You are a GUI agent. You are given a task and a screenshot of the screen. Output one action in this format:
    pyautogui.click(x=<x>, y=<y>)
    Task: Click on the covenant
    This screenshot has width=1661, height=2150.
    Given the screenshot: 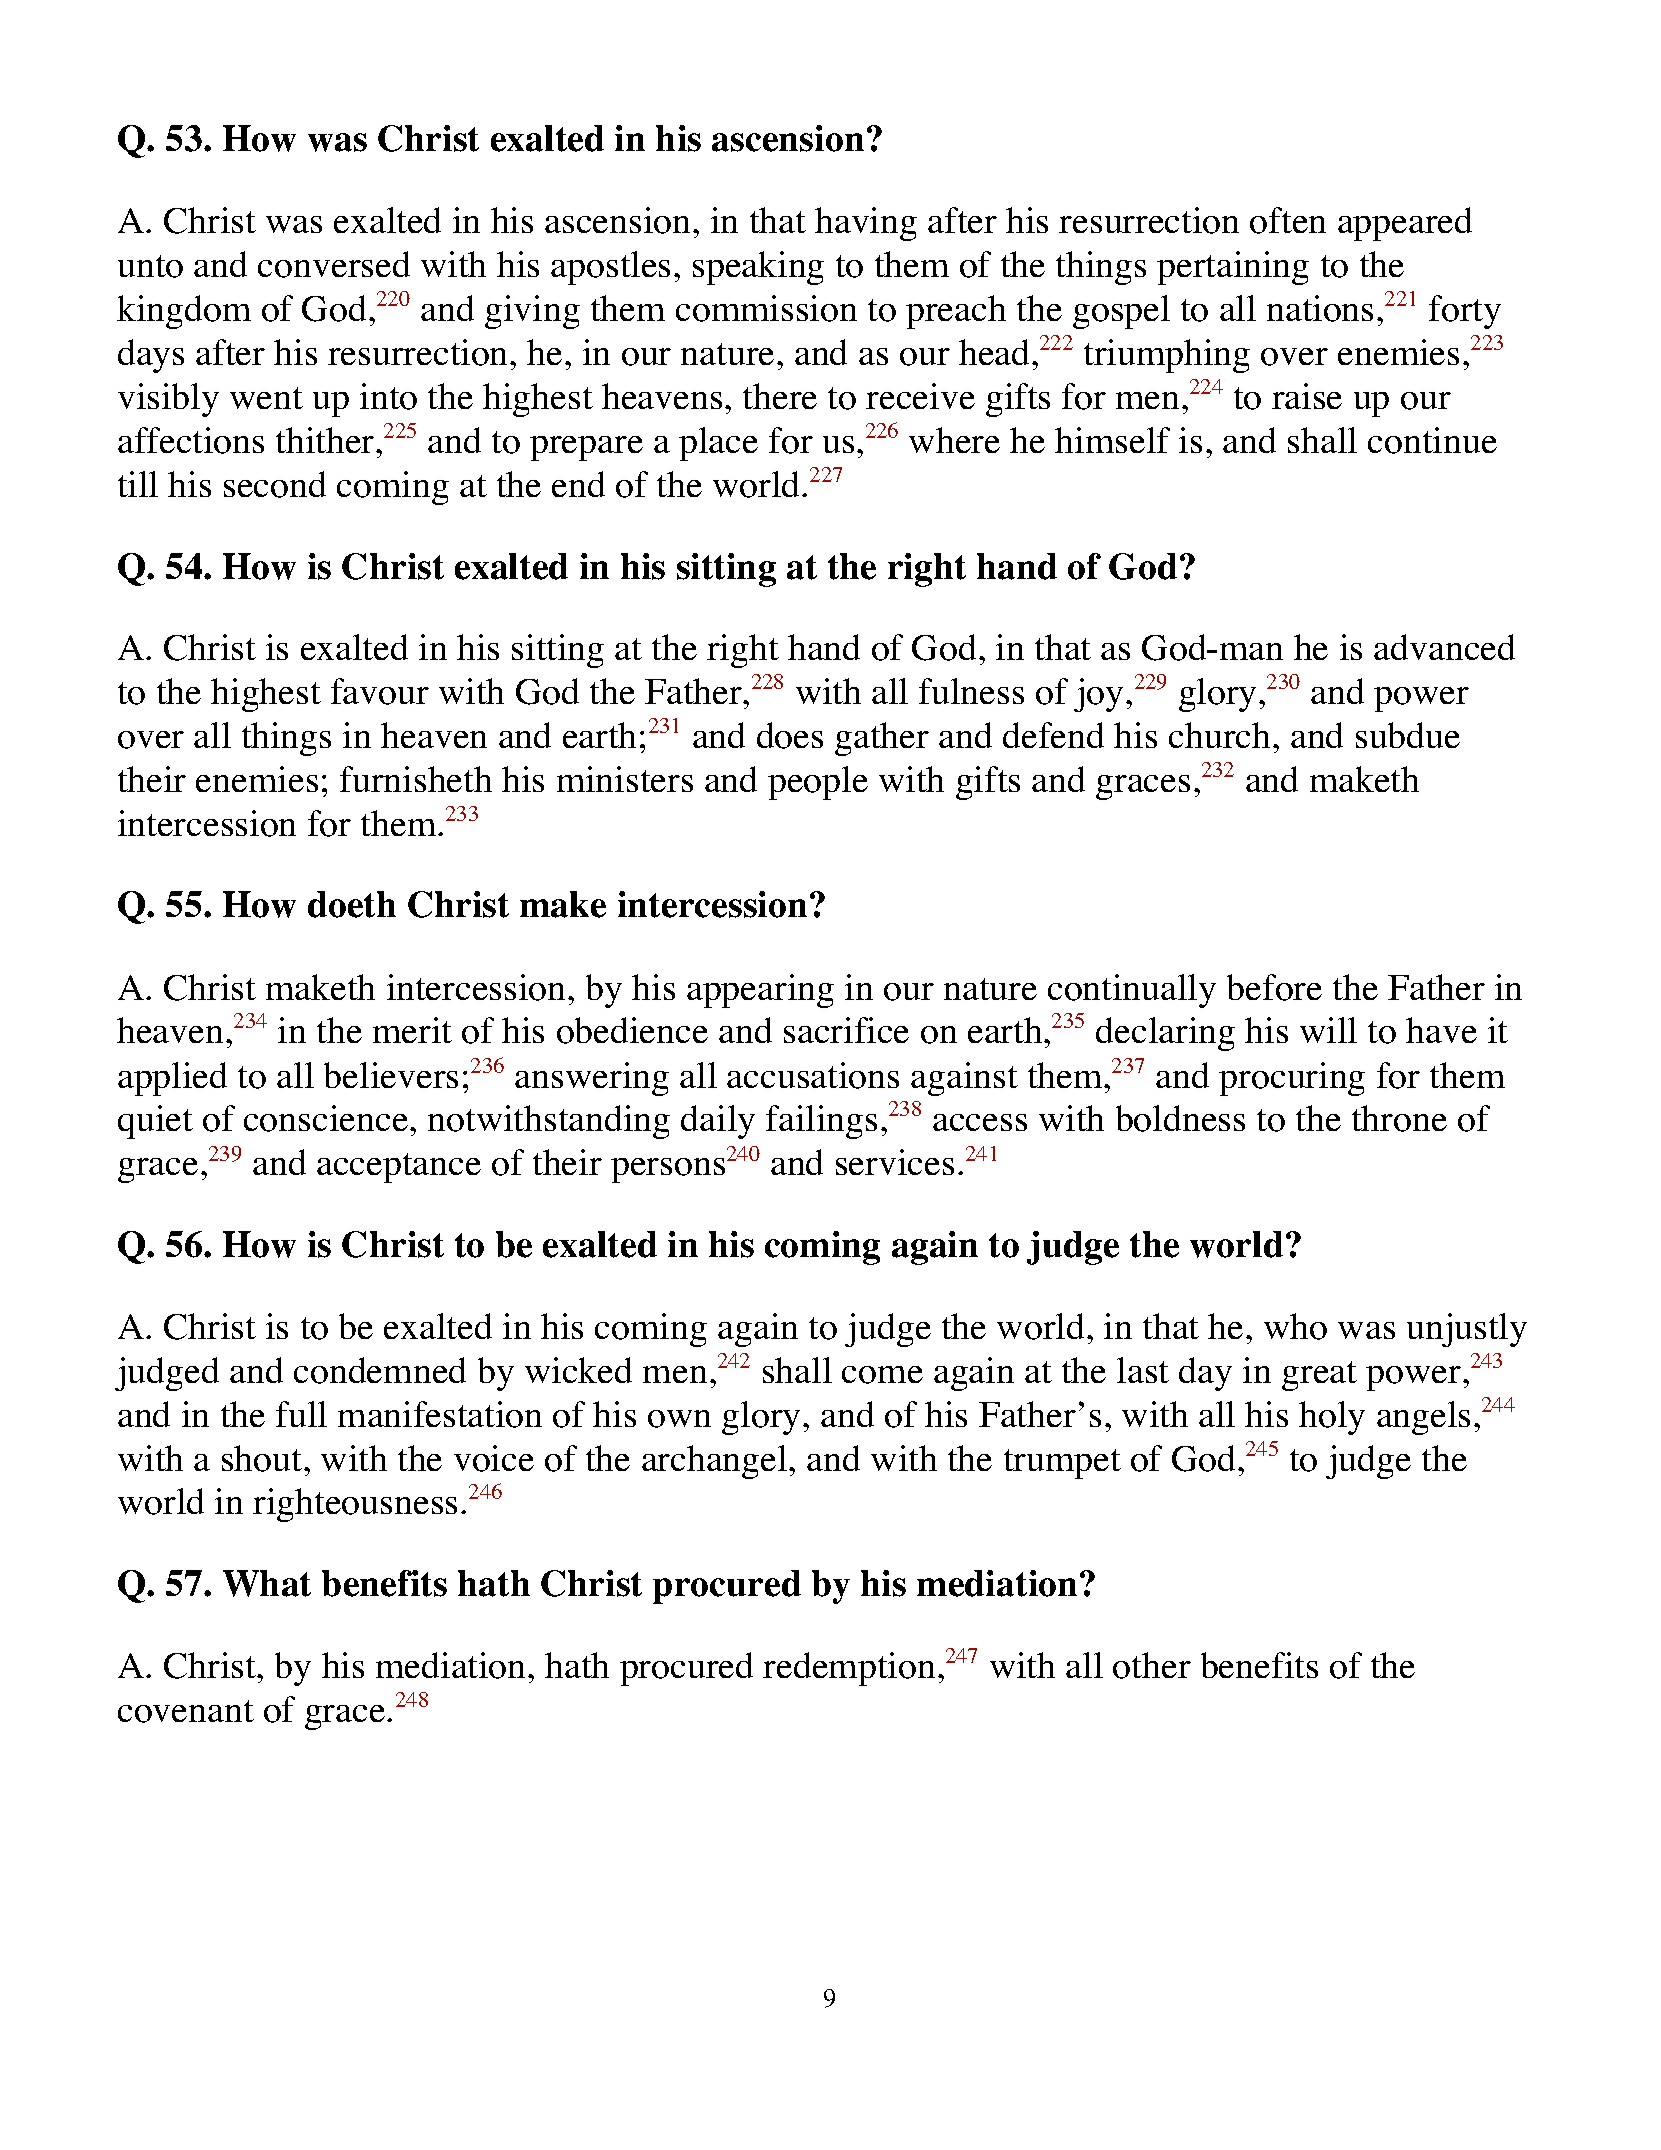 What is the action you would take?
    pyautogui.click(x=186, y=1711)
